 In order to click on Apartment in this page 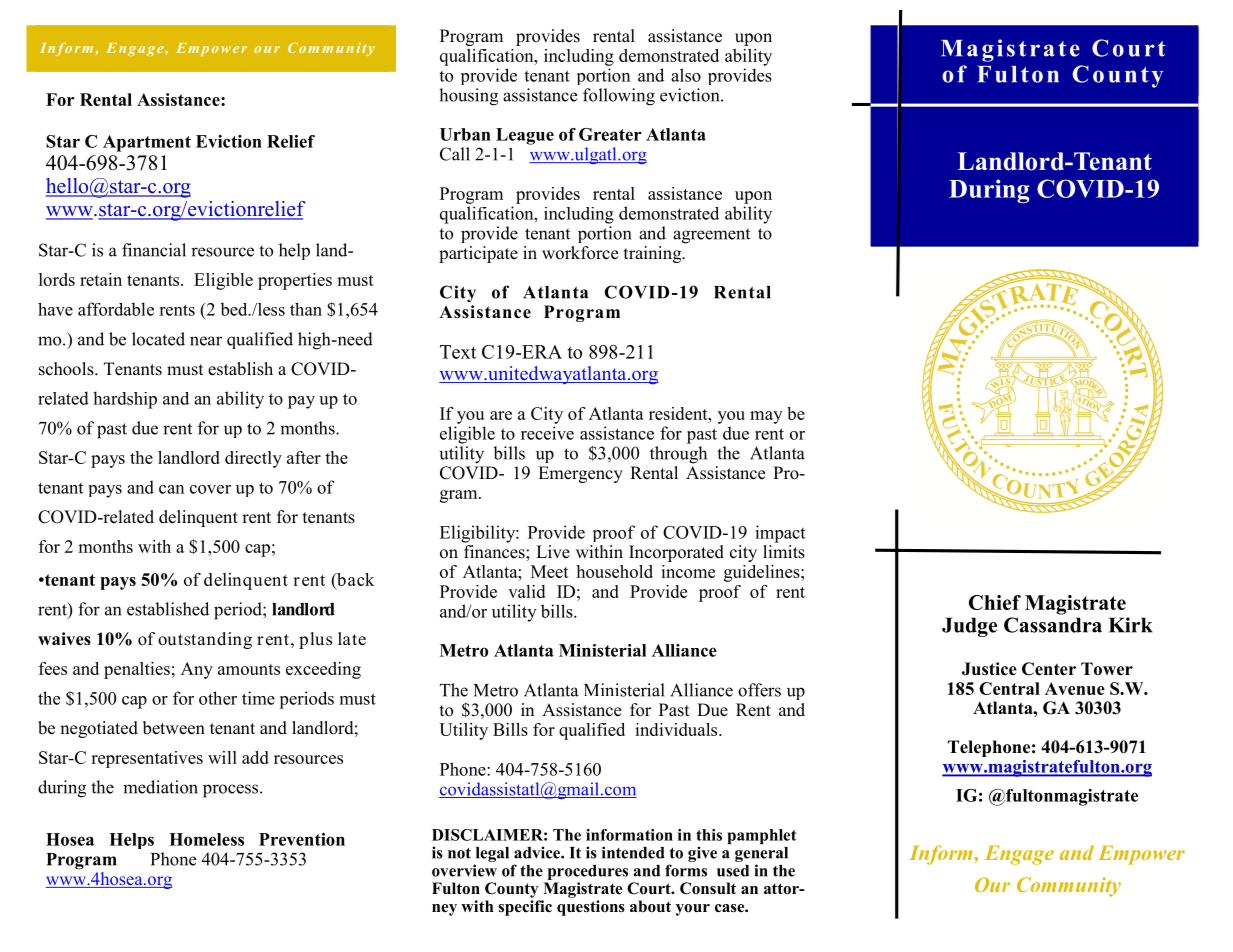, I will do `click(147, 143)`.
